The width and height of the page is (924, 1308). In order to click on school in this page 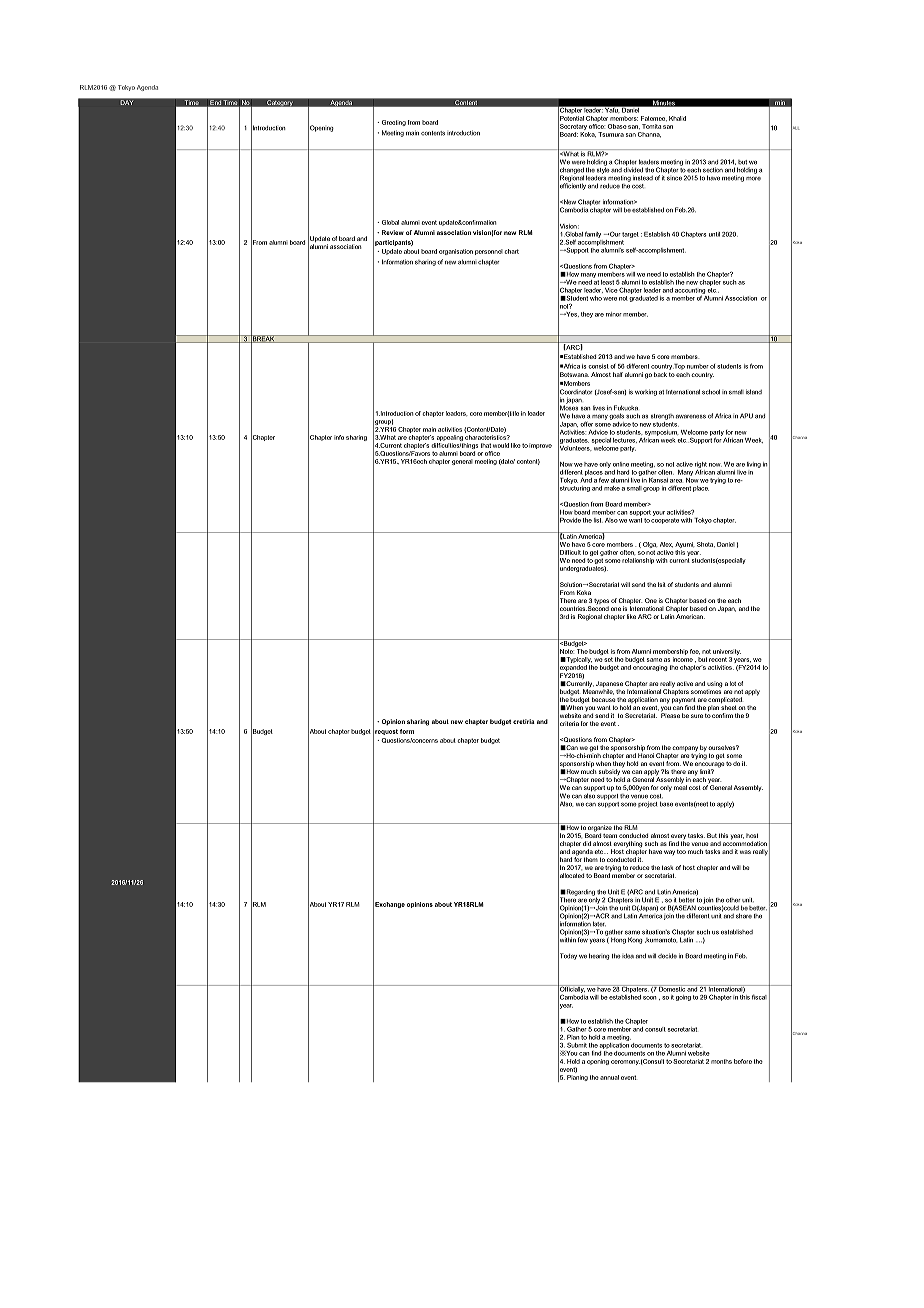, I will do `click(711, 392)`.
